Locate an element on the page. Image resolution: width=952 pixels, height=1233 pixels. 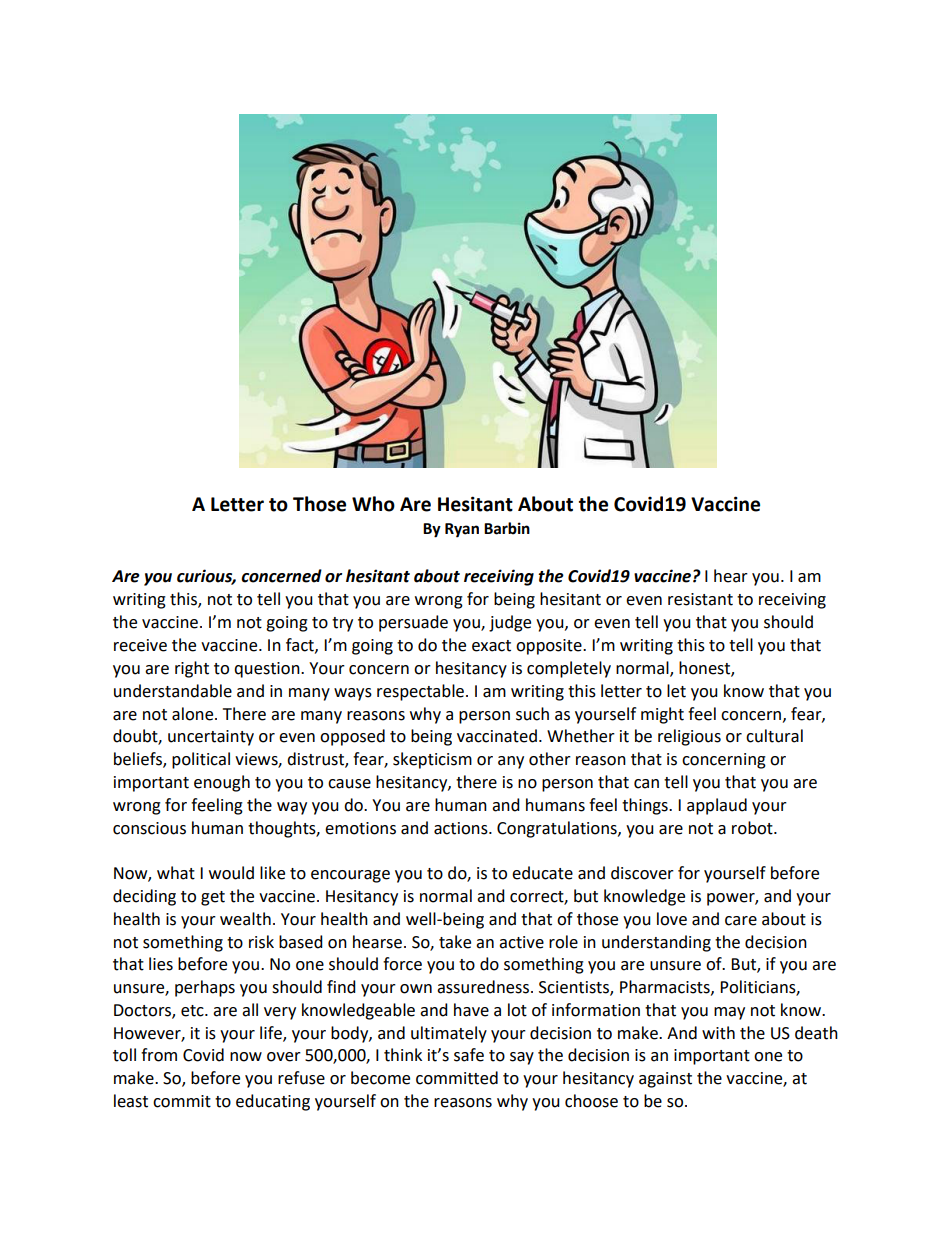
against is located at coordinates (665, 1080).
